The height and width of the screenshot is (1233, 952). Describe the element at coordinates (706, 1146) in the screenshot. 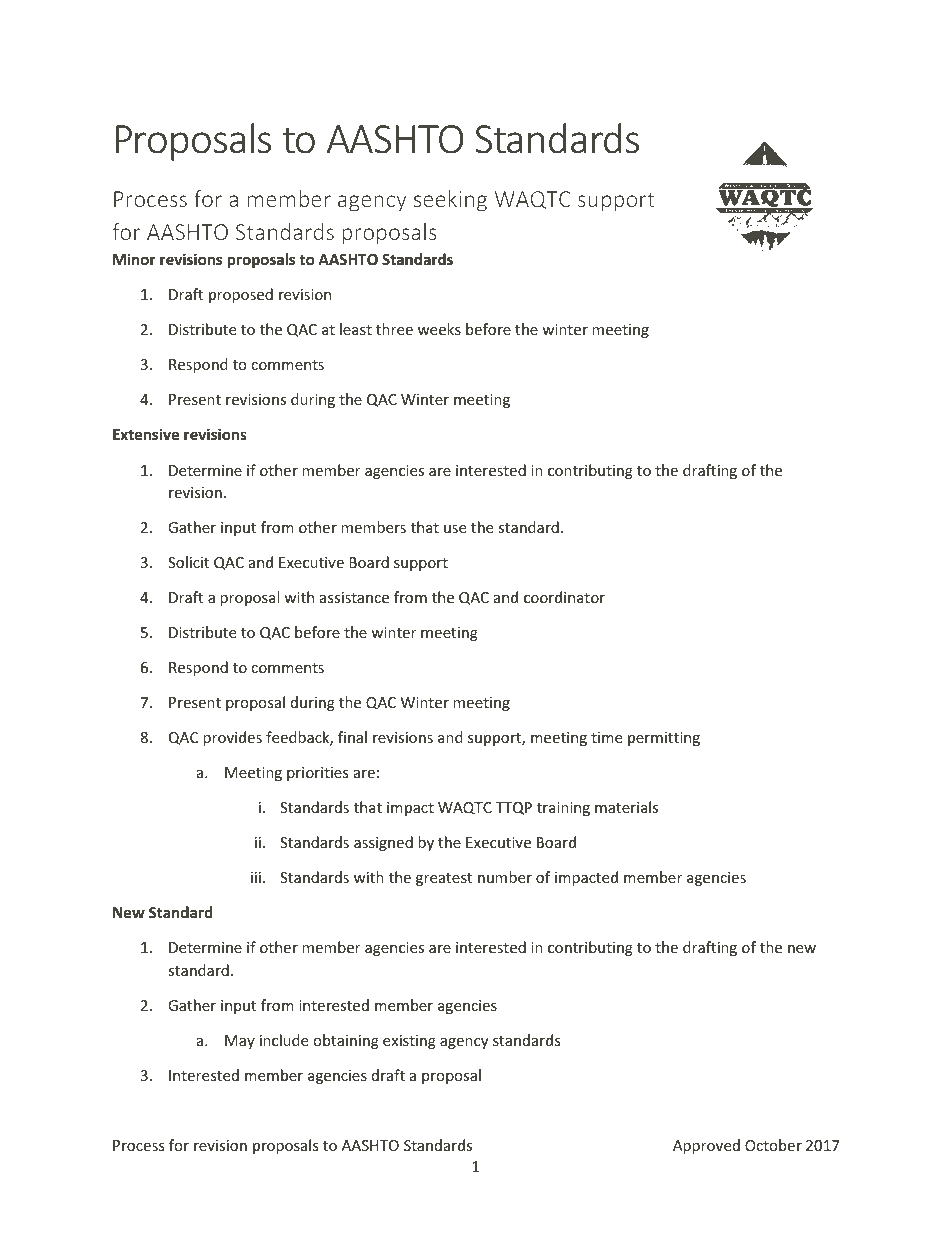

I see `Approved` at that location.
